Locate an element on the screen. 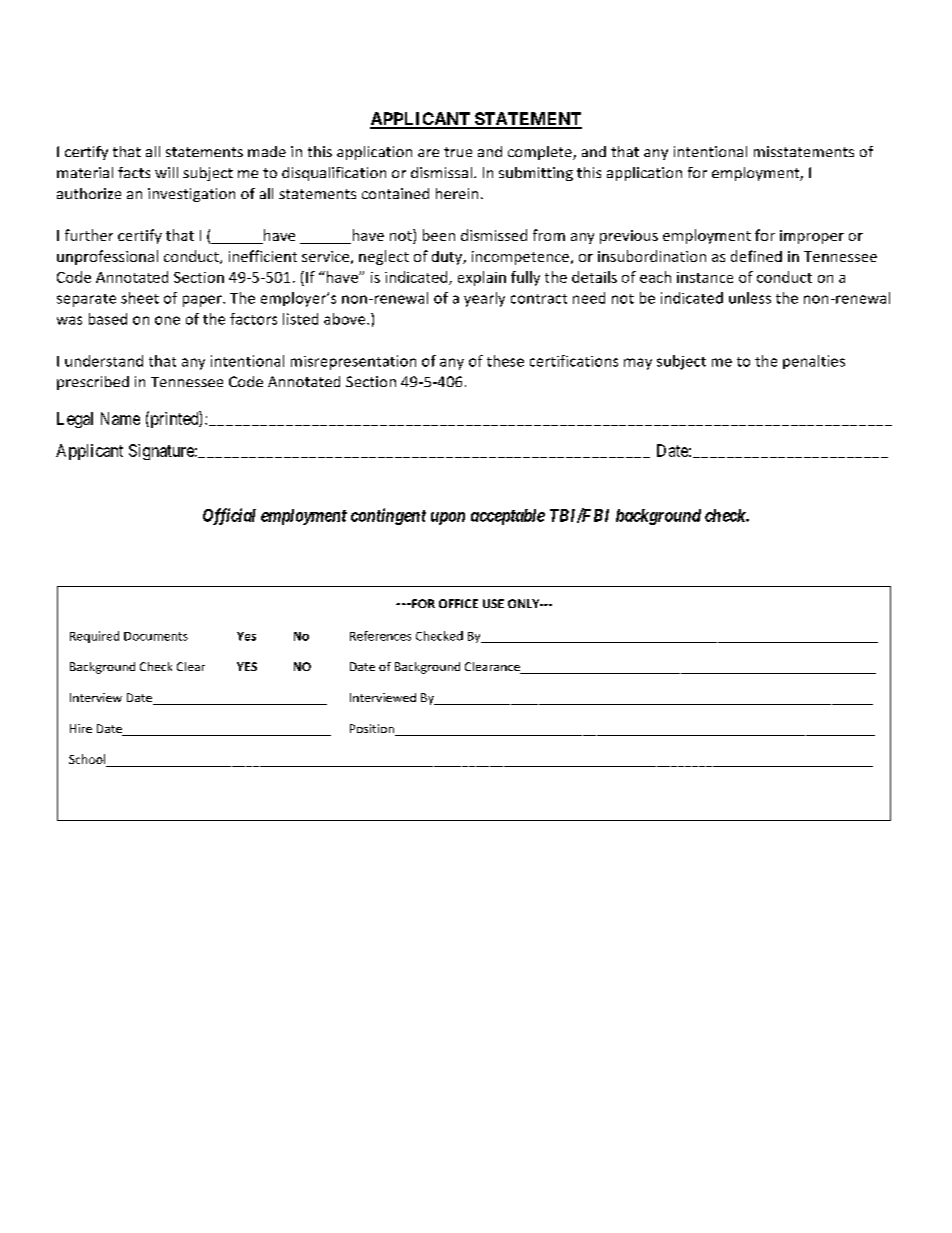 Image resolution: width=952 pixels, height=1233 pixels. complete is located at coordinates (541, 153).
